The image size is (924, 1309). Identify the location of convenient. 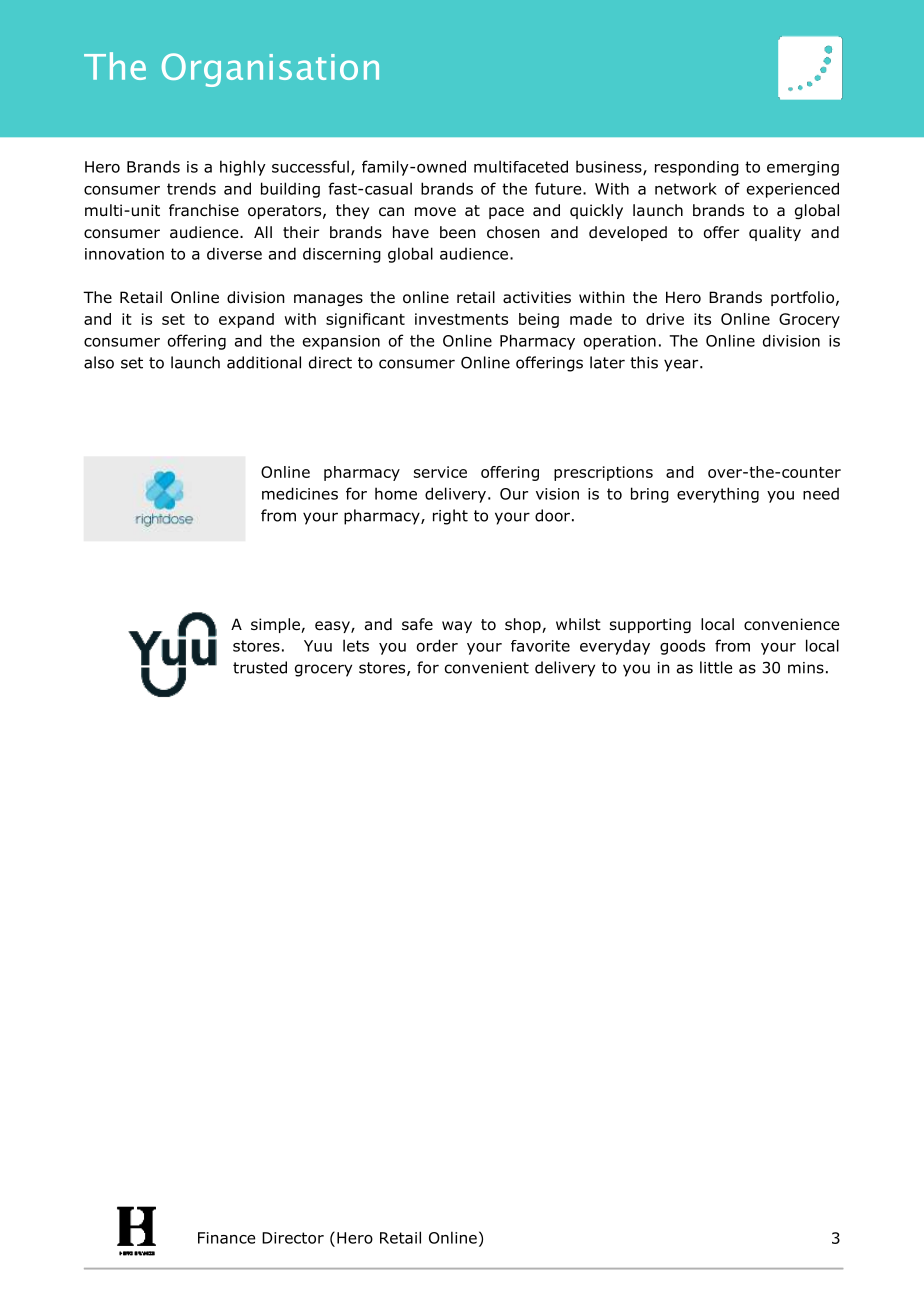
(487, 668).
